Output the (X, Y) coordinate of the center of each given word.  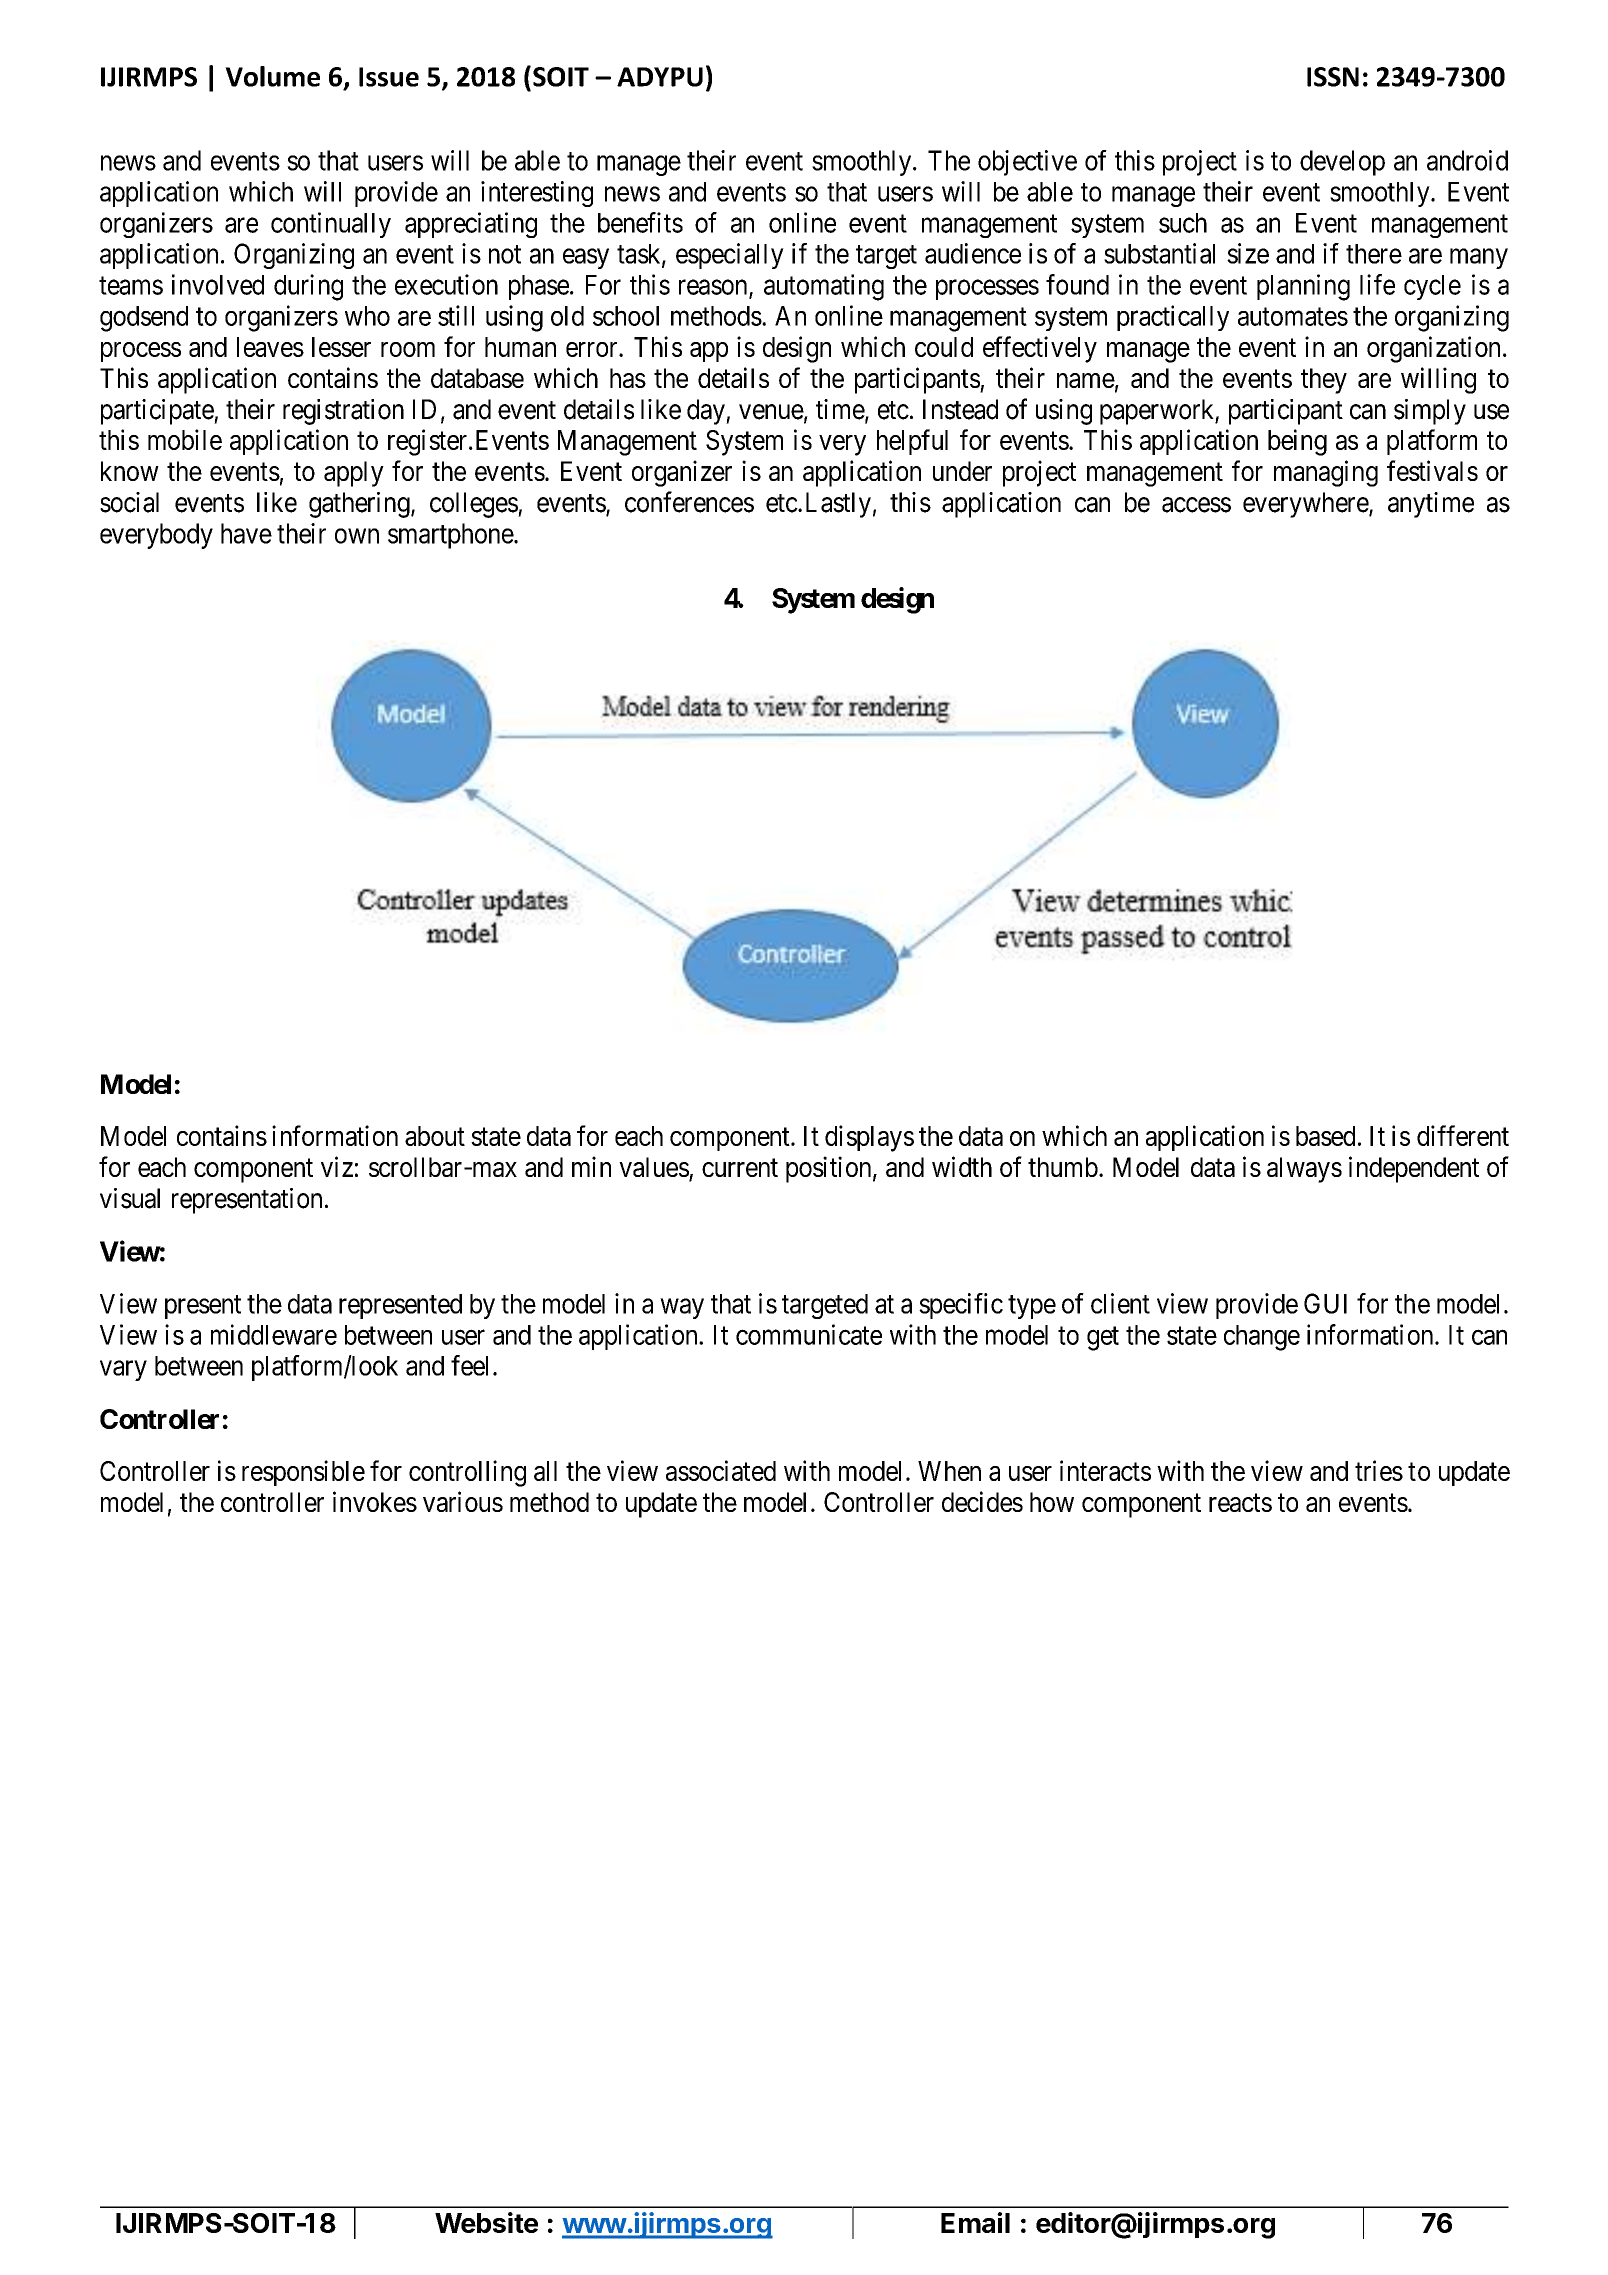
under (962, 471)
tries (1379, 1470)
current (740, 1168)
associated (721, 1470)
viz (337, 1166)
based (1325, 1136)
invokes (375, 1501)
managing (1326, 473)
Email (975, 2222)
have (246, 533)
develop (1342, 163)
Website (486, 2222)
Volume (272, 76)
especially (730, 256)
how (1052, 1502)
